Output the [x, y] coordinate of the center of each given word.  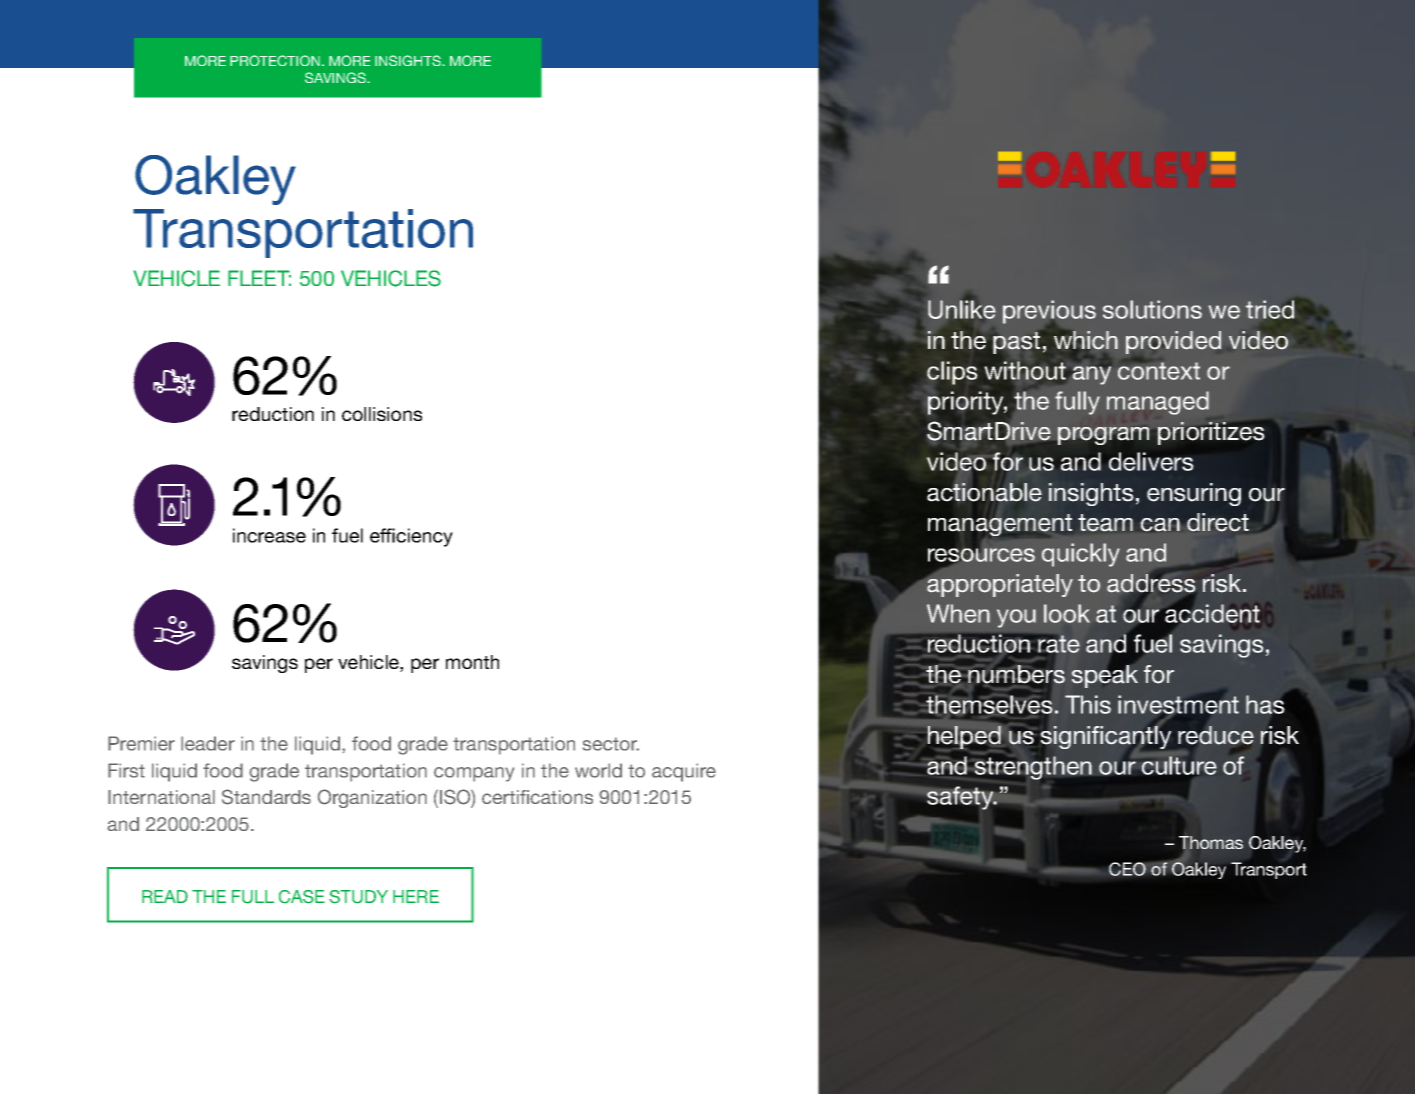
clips [952, 373]
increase [269, 535]
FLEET [259, 278]
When [958, 613]
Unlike [962, 309]
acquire [684, 772]
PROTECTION [276, 60]
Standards [266, 797]
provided [1173, 342]
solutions [1152, 309]
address [1151, 583]
